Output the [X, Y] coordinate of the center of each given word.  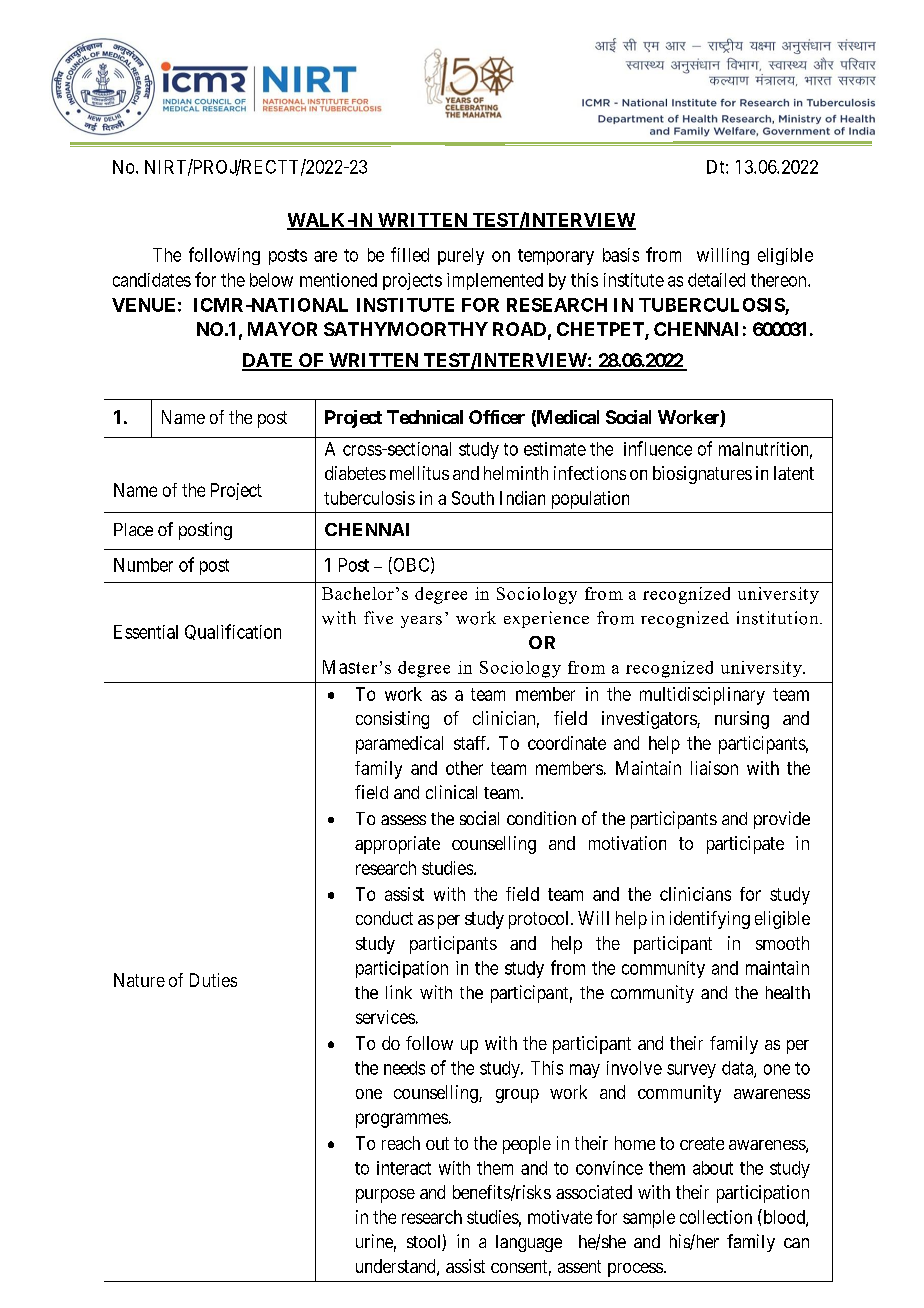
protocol [540, 920]
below [271, 280]
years [421, 622]
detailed [716, 280]
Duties [213, 980]
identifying [710, 920]
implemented [495, 281]
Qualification [233, 632]
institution [779, 618]
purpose [385, 1196]
